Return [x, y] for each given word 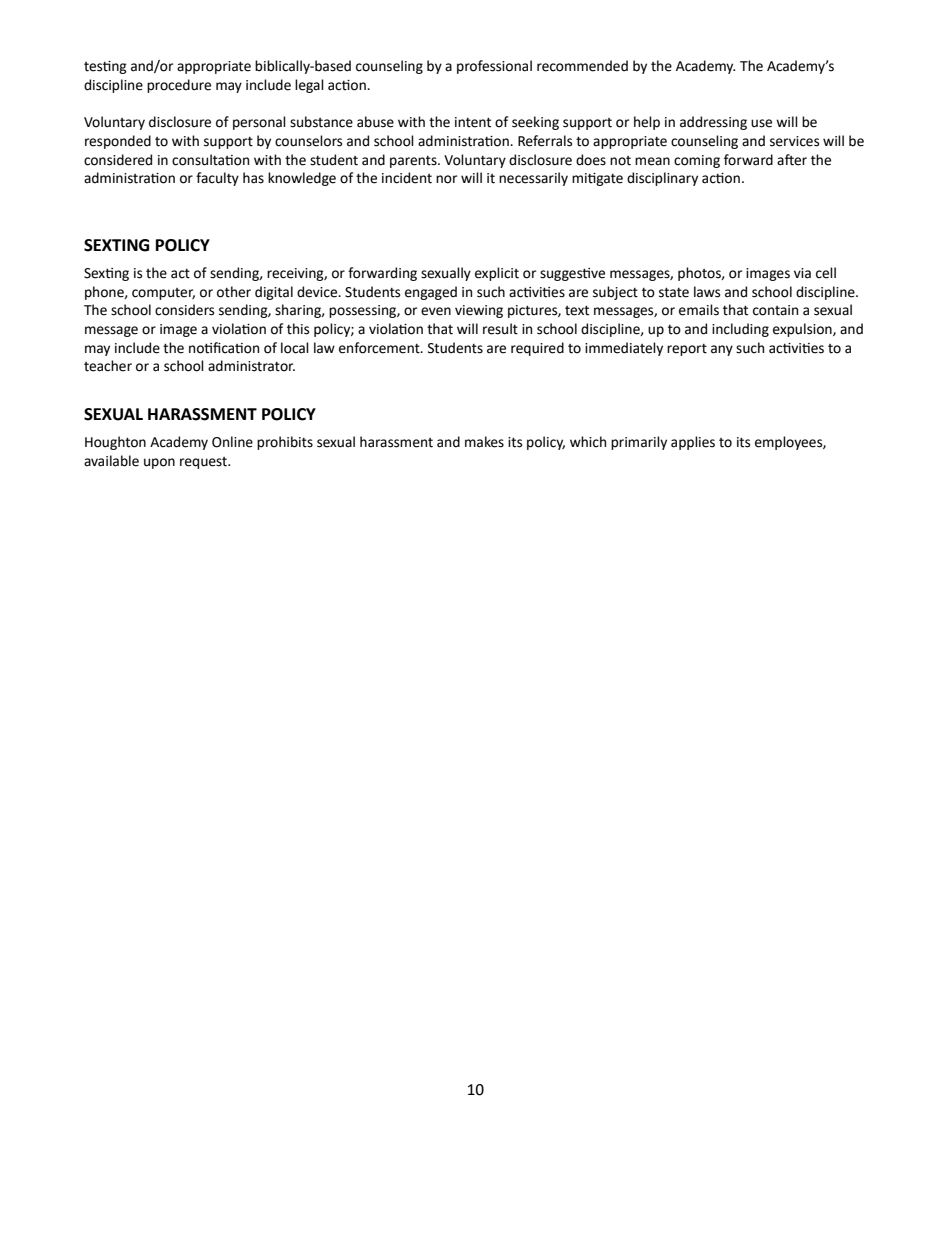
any [722, 350]
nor [446, 179]
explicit [497, 274]
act [180, 274]
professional [494, 67]
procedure [179, 86]
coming [697, 161]
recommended [582, 66]
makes [484, 442]
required [537, 349]
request [204, 463]
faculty [217, 179]
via [802, 273]
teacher [108, 366]
